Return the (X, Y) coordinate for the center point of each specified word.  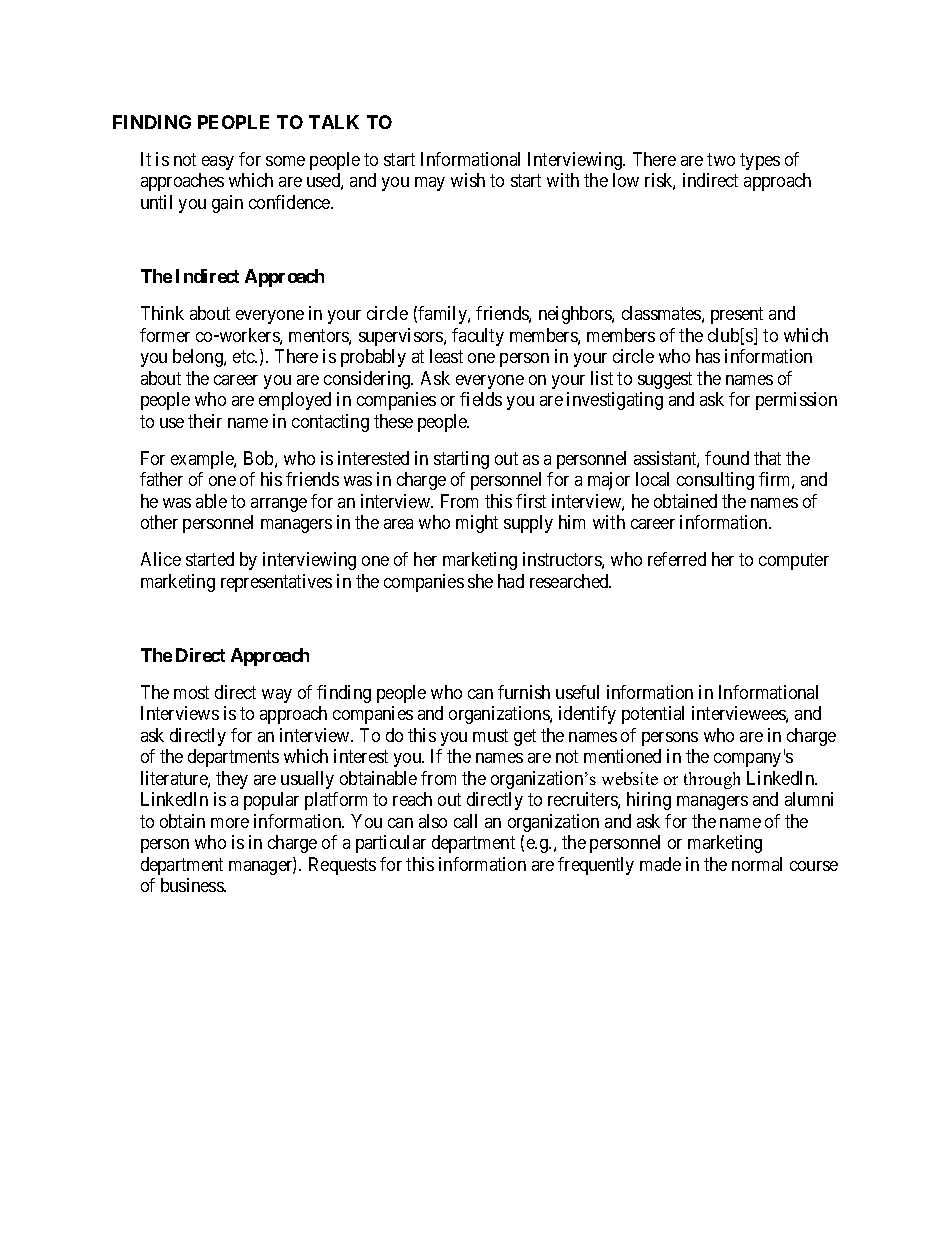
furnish (524, 692)
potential (653, 715)
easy (218, 163)
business (193, 885)
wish (468, 180)
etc (244, 356)
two (721, 159)
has (708, 356)
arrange (279, 505)
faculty (478, 337)
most (191, 692)
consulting (715, 481)
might (477, 524)
